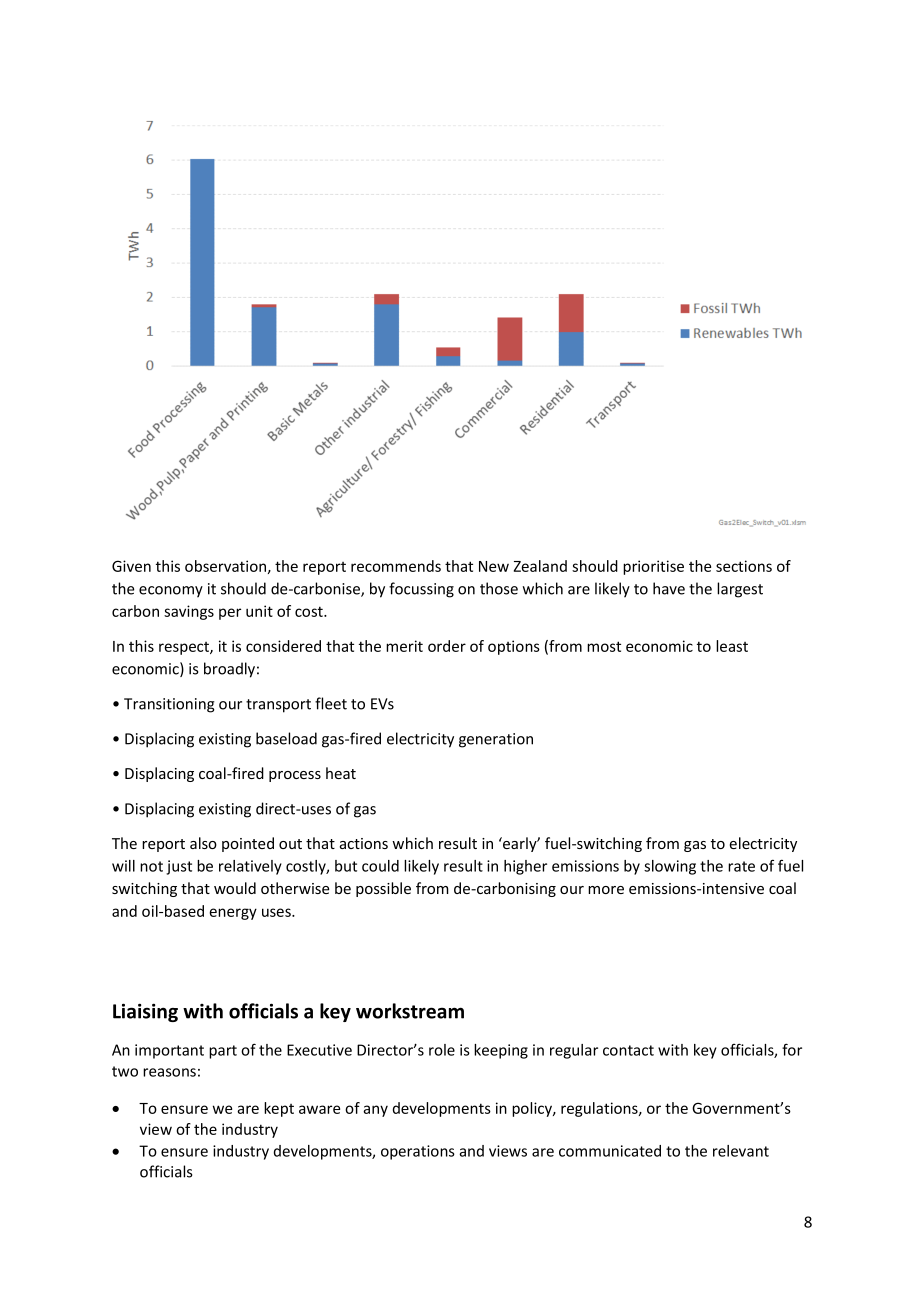 The height and width of the screenshot is (1308, 924). What do you see at coordinates (383, 889) in the screenshot?
I see `possible` at bounding box center [383, 889].
